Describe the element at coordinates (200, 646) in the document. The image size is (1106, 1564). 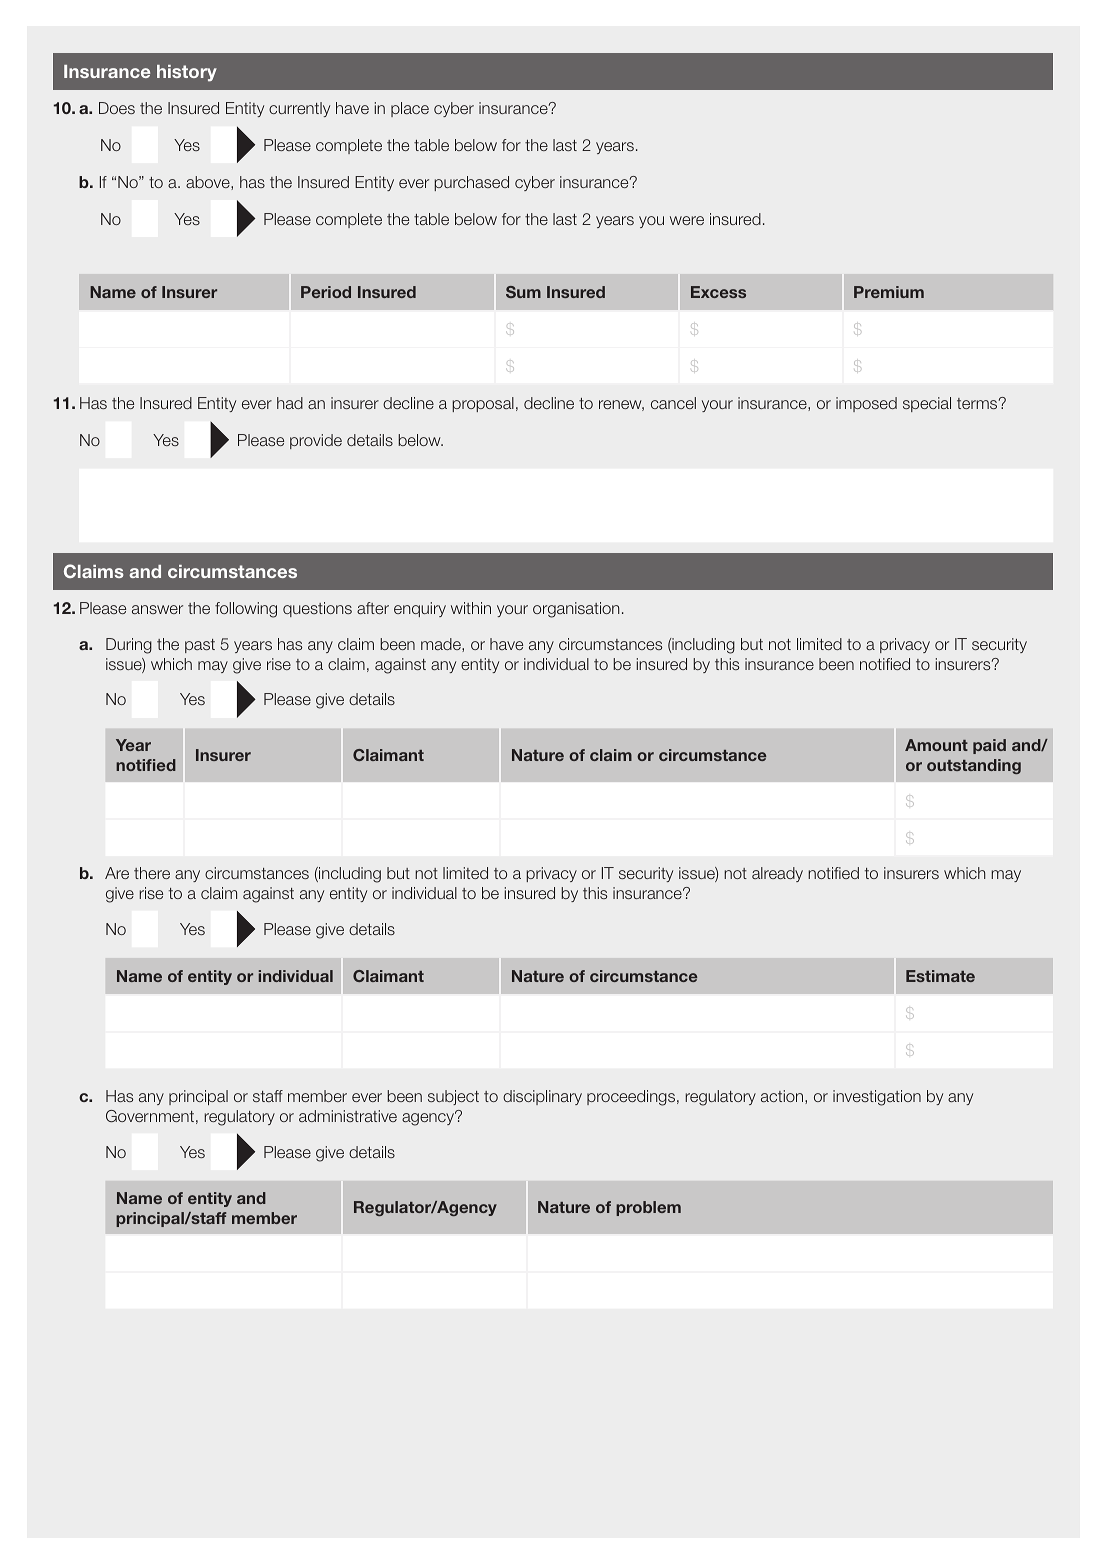
I see `past` at that location.
